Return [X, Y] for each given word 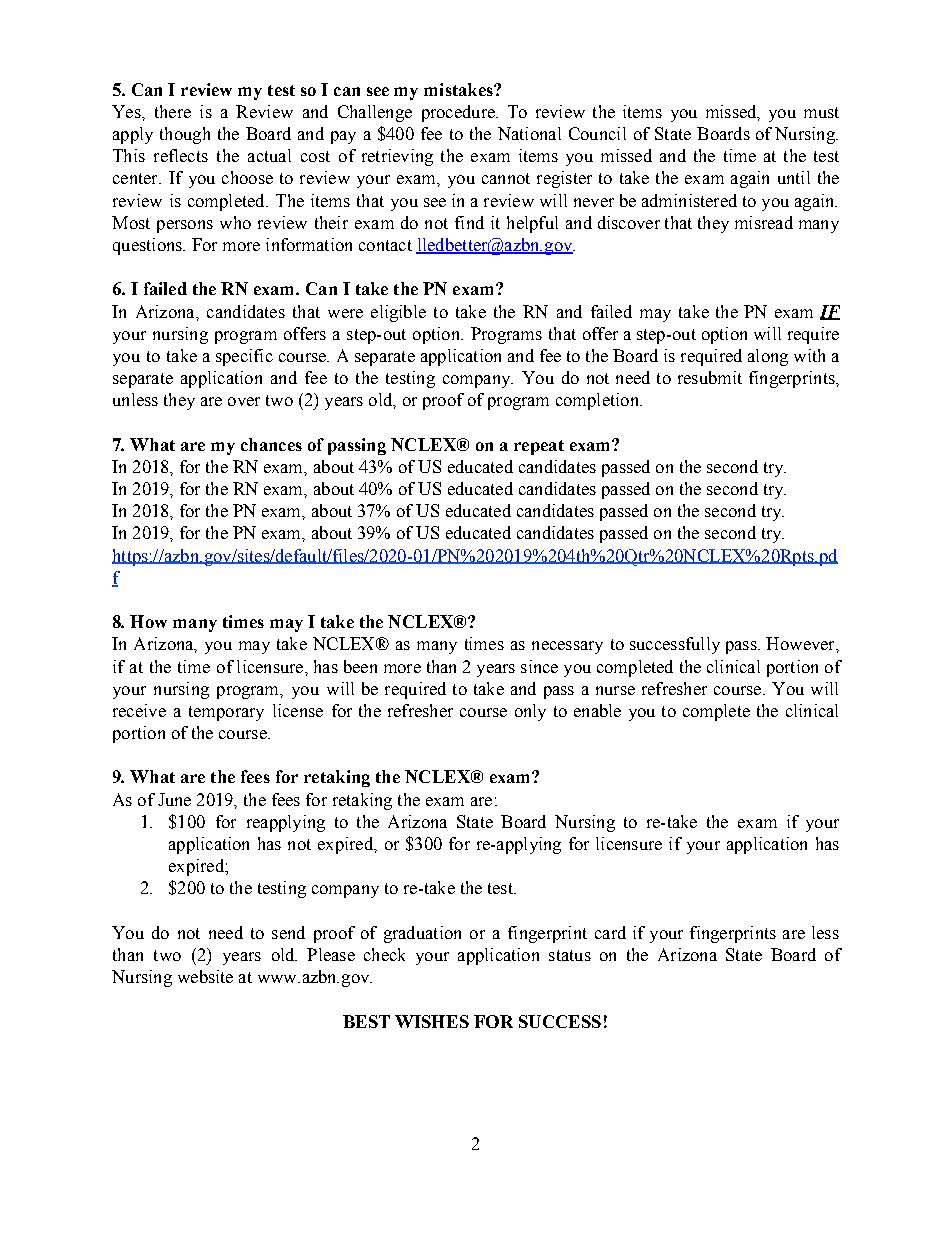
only [530, 712]
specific [244, 357]
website [205, 976]
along [768, 357]
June [174, 799]
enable [597, 710]
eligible [398, 313]
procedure [459, 113]
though [185, 135]
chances [271, 444]
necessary [567, 647]
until [794, 177]
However [801, 643]
